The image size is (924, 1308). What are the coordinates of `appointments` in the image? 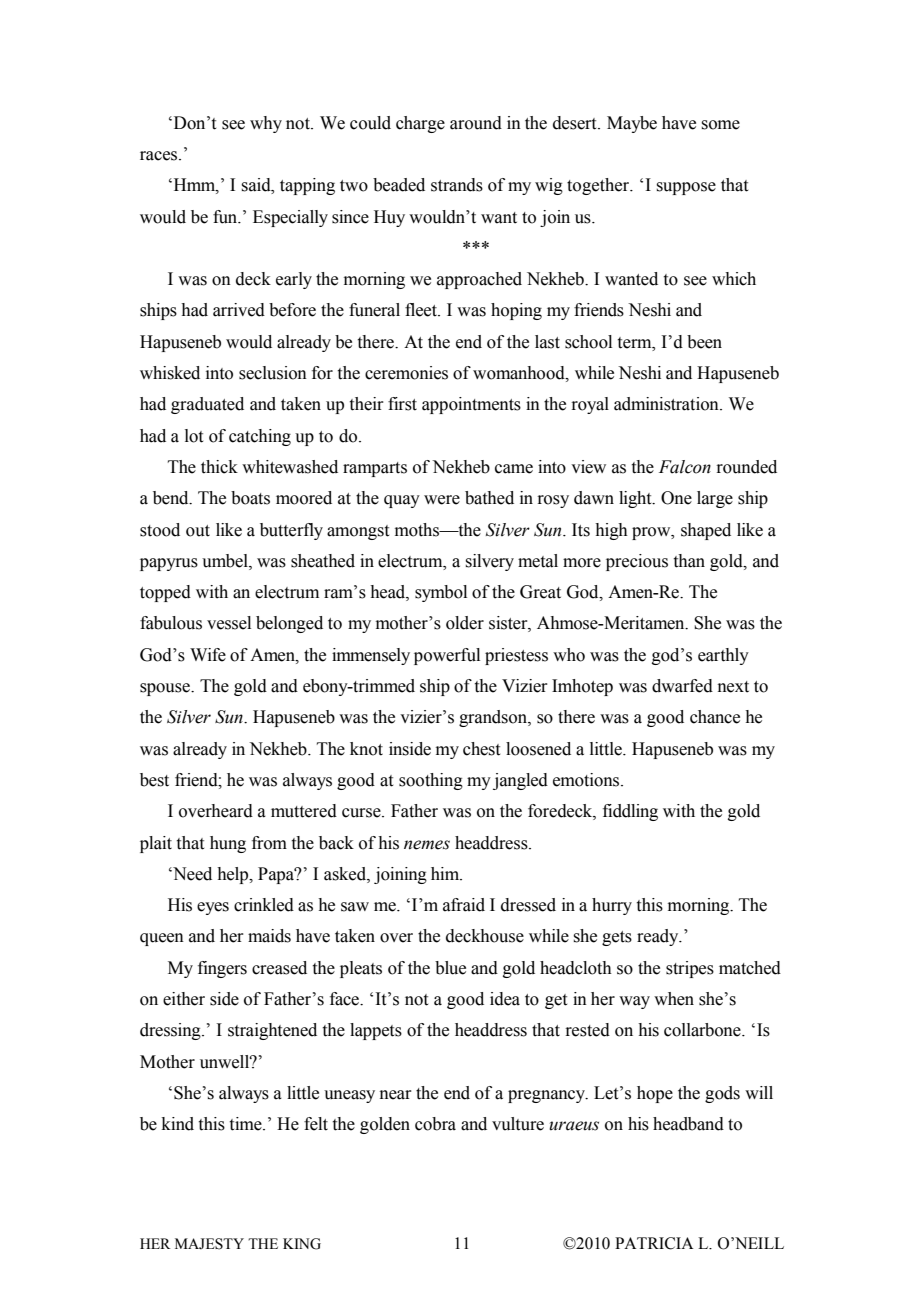 It's located at (471, 405).
